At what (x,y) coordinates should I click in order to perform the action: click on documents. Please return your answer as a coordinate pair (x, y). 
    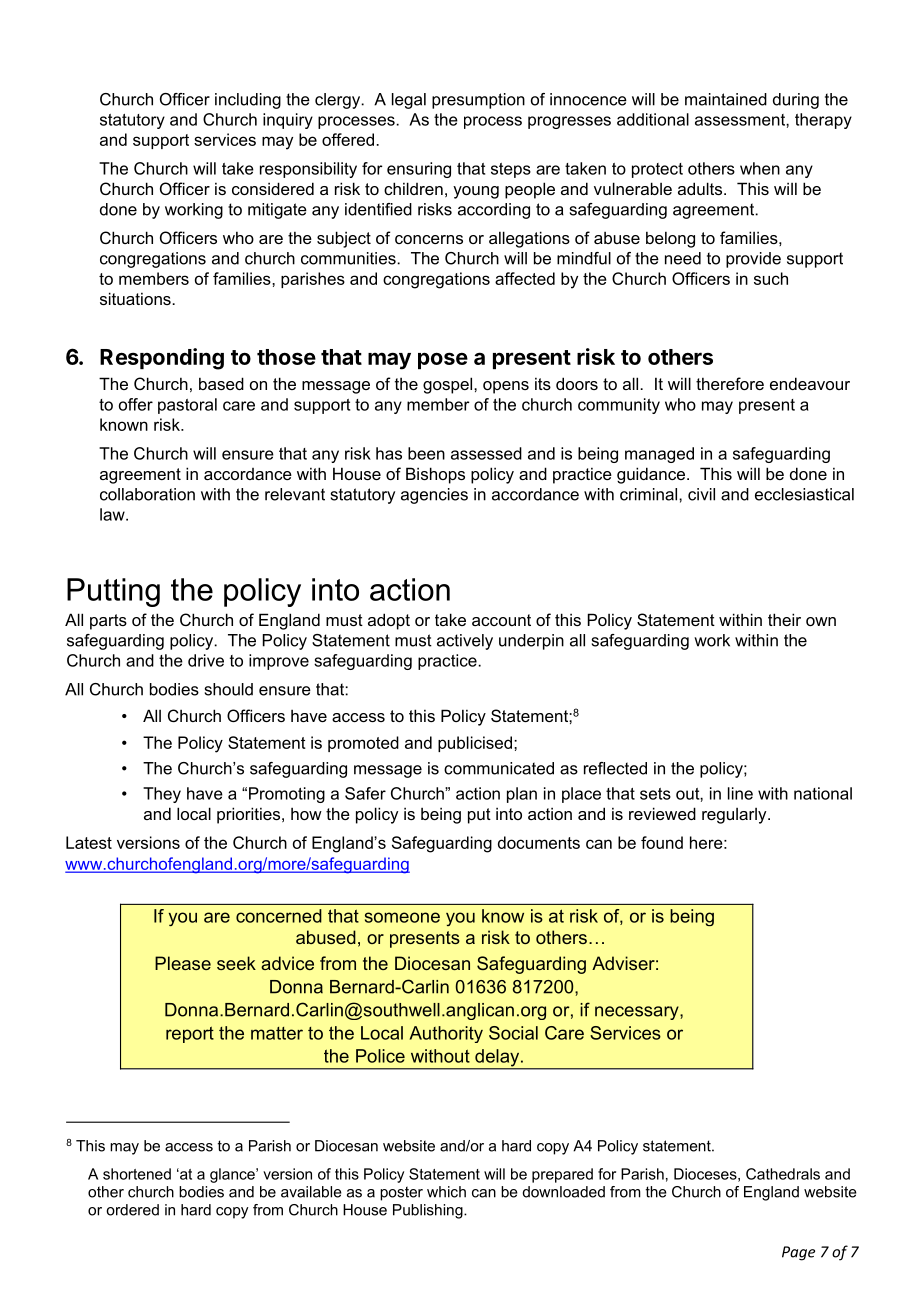
    Looking at the image, I should click on (539, 842).
